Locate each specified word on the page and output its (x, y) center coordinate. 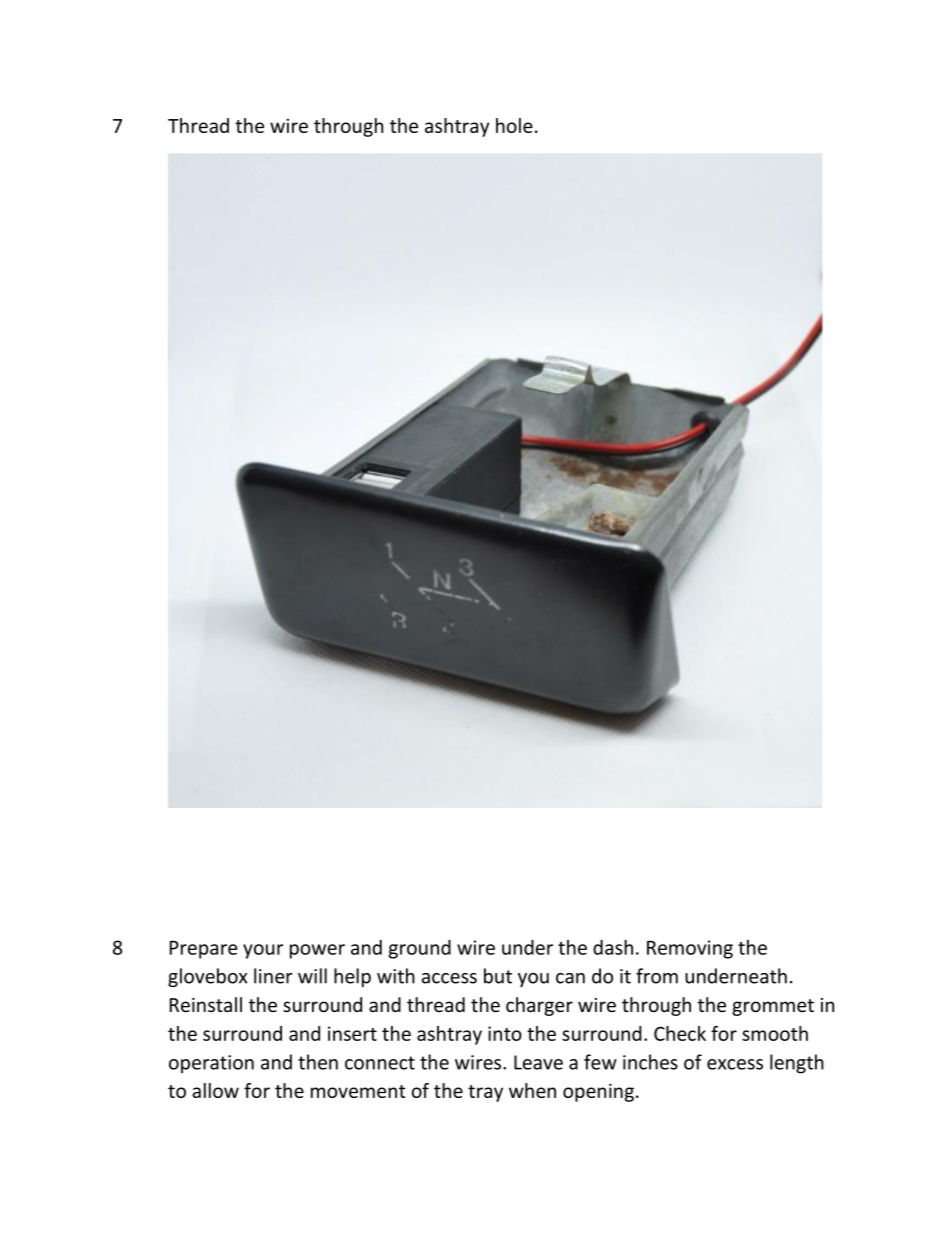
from (657, 976)
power (317, 951)
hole (514, 125)
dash (613, 947)
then (318, 1062)
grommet (773, 1007)
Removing (690, 949)
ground (420, 949)
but (498, 976)
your (263, 951)
